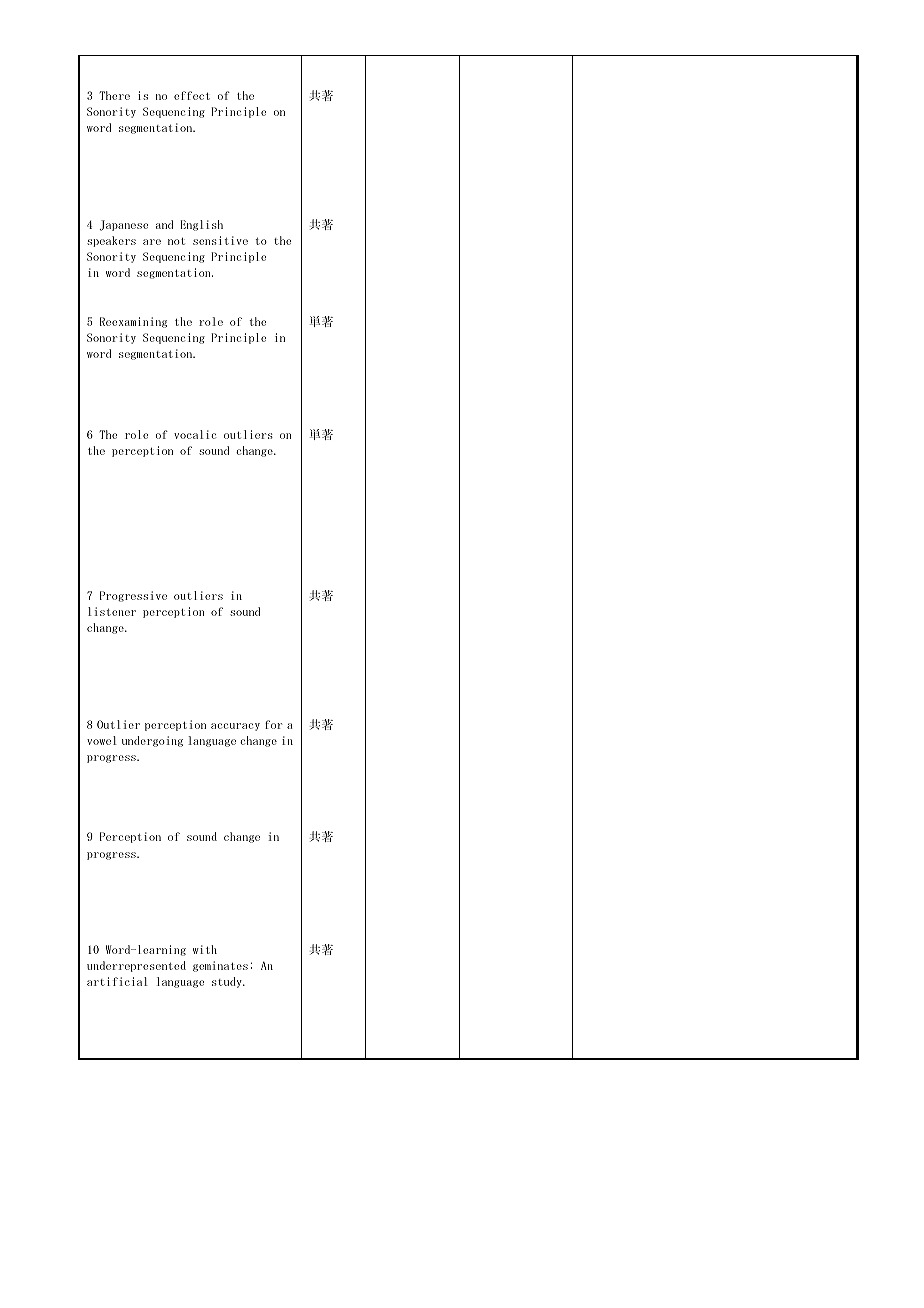  I want to click on for, so click(273, 724).
